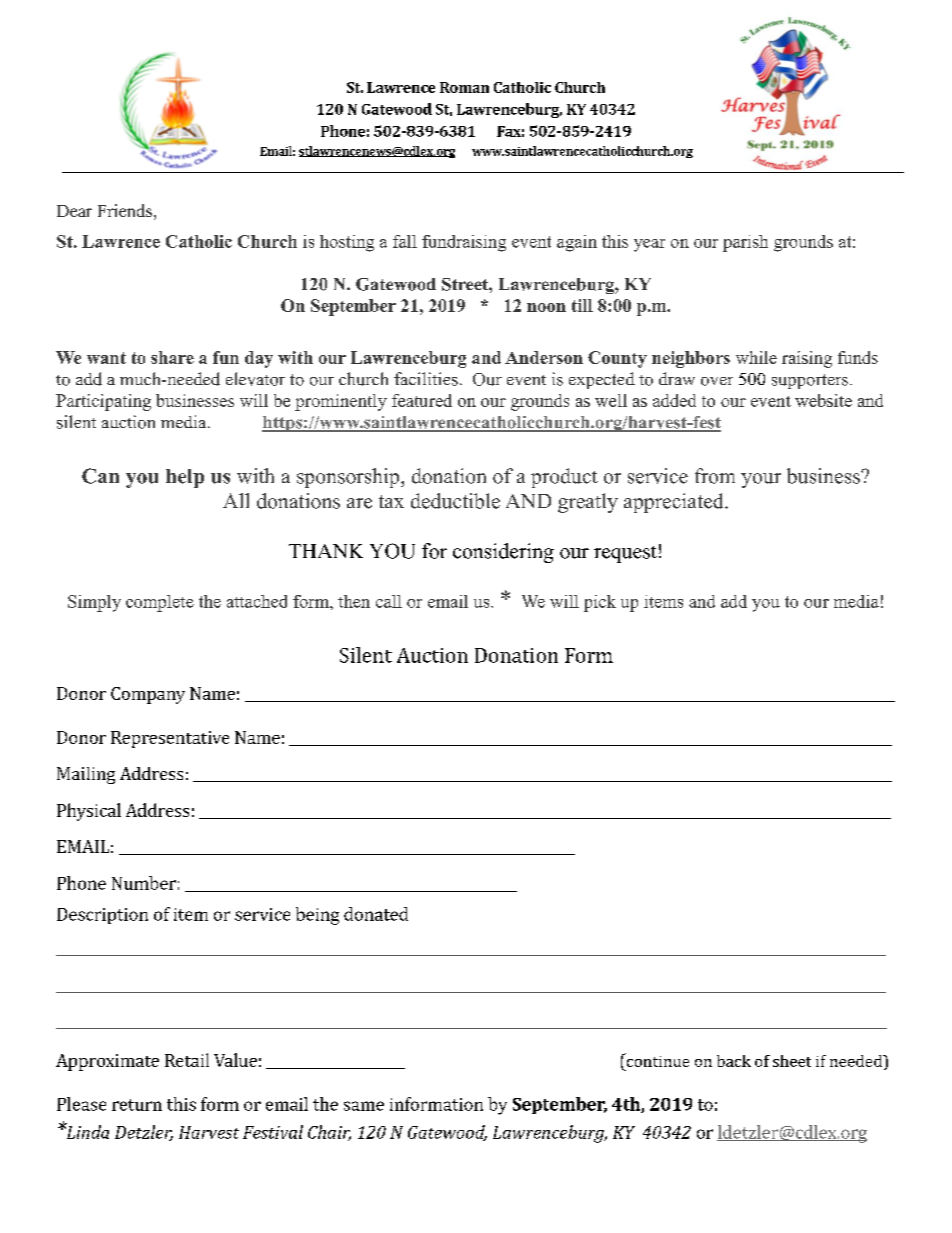 This screenshot has height=1233, width=952. I want to click on sheet, so click(792, 1061).
